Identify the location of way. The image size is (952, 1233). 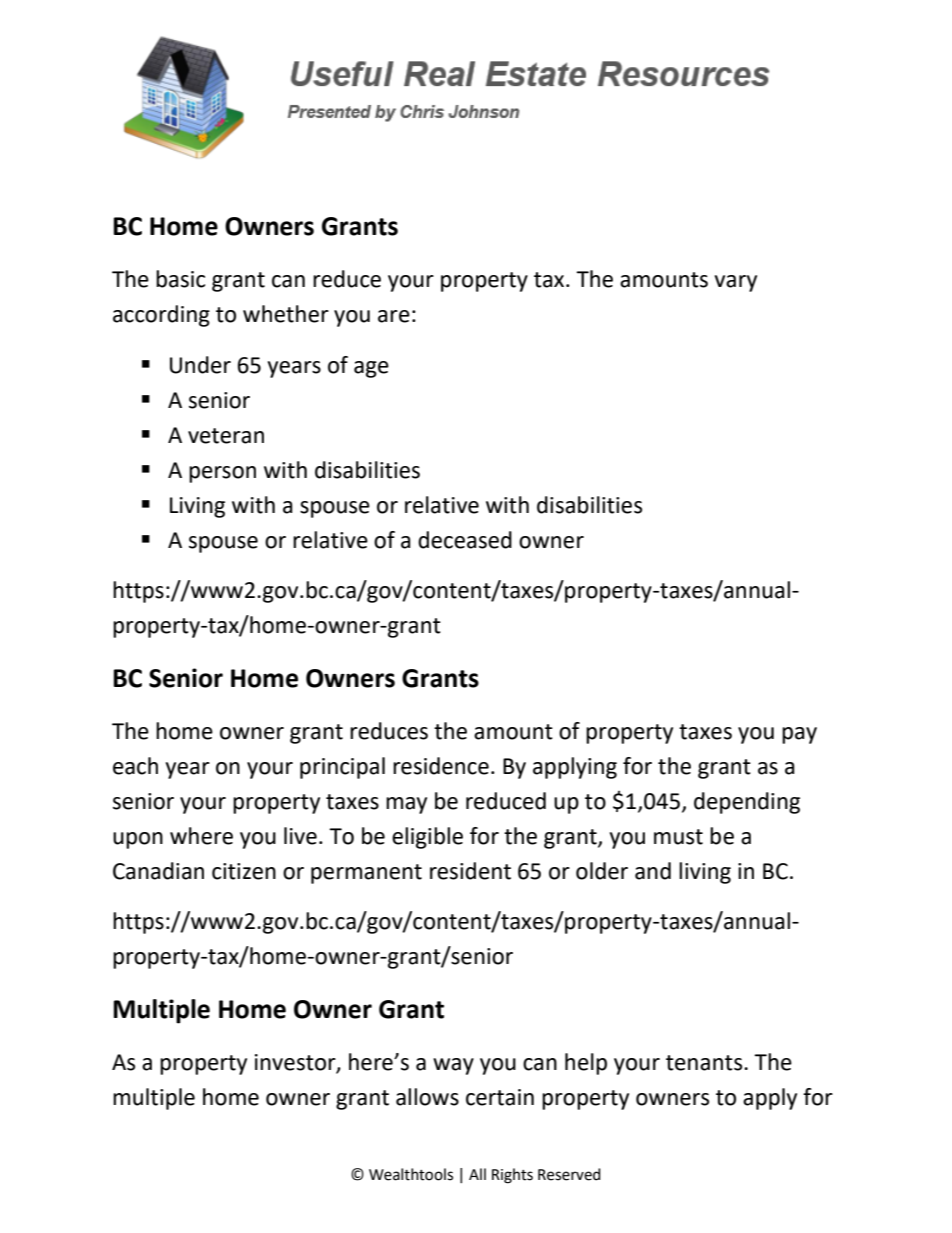
(453, 1066).
